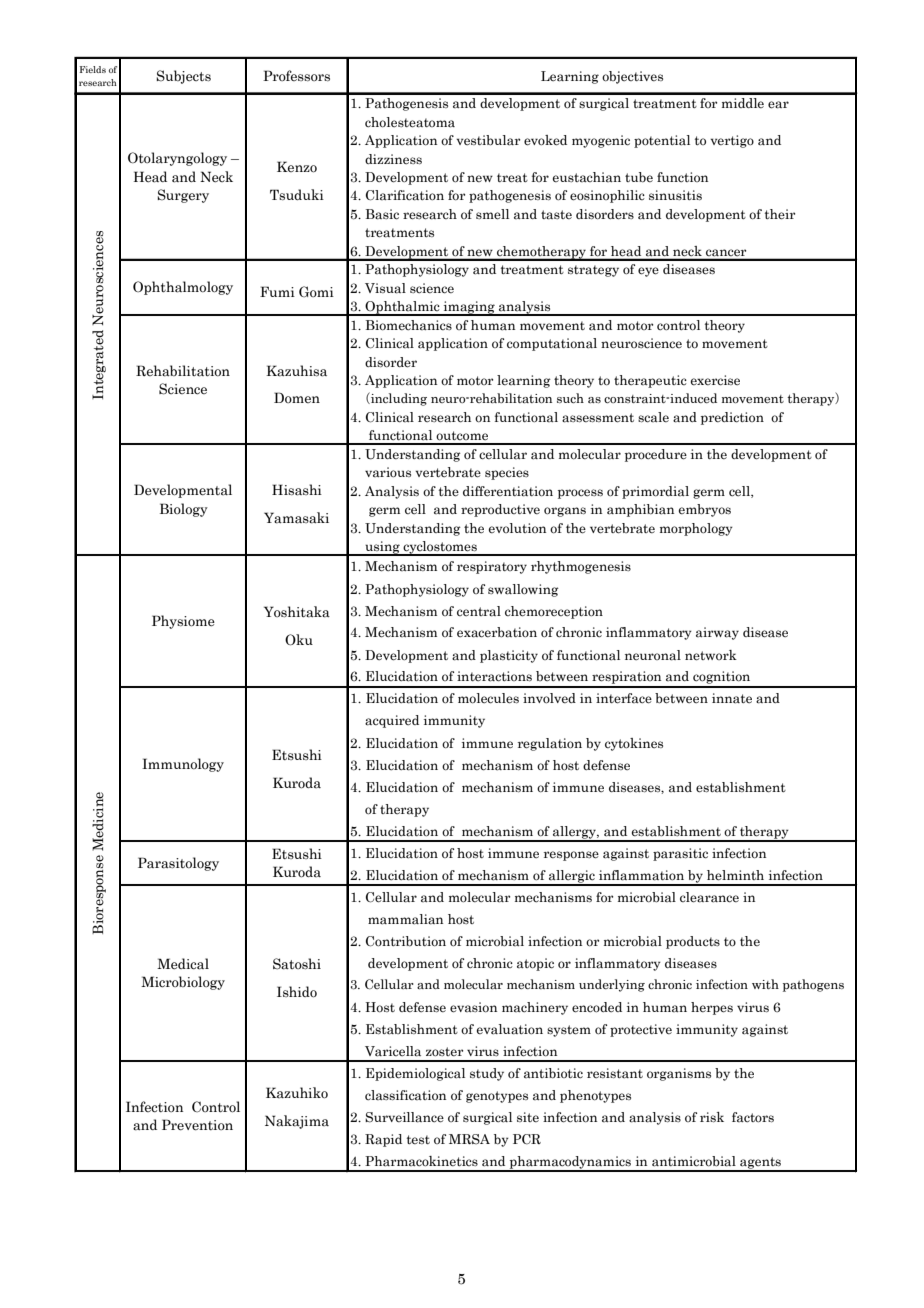  Describe the element at coordinates (197, 1125) in the screenshot. I see `Prevention` at that location.
